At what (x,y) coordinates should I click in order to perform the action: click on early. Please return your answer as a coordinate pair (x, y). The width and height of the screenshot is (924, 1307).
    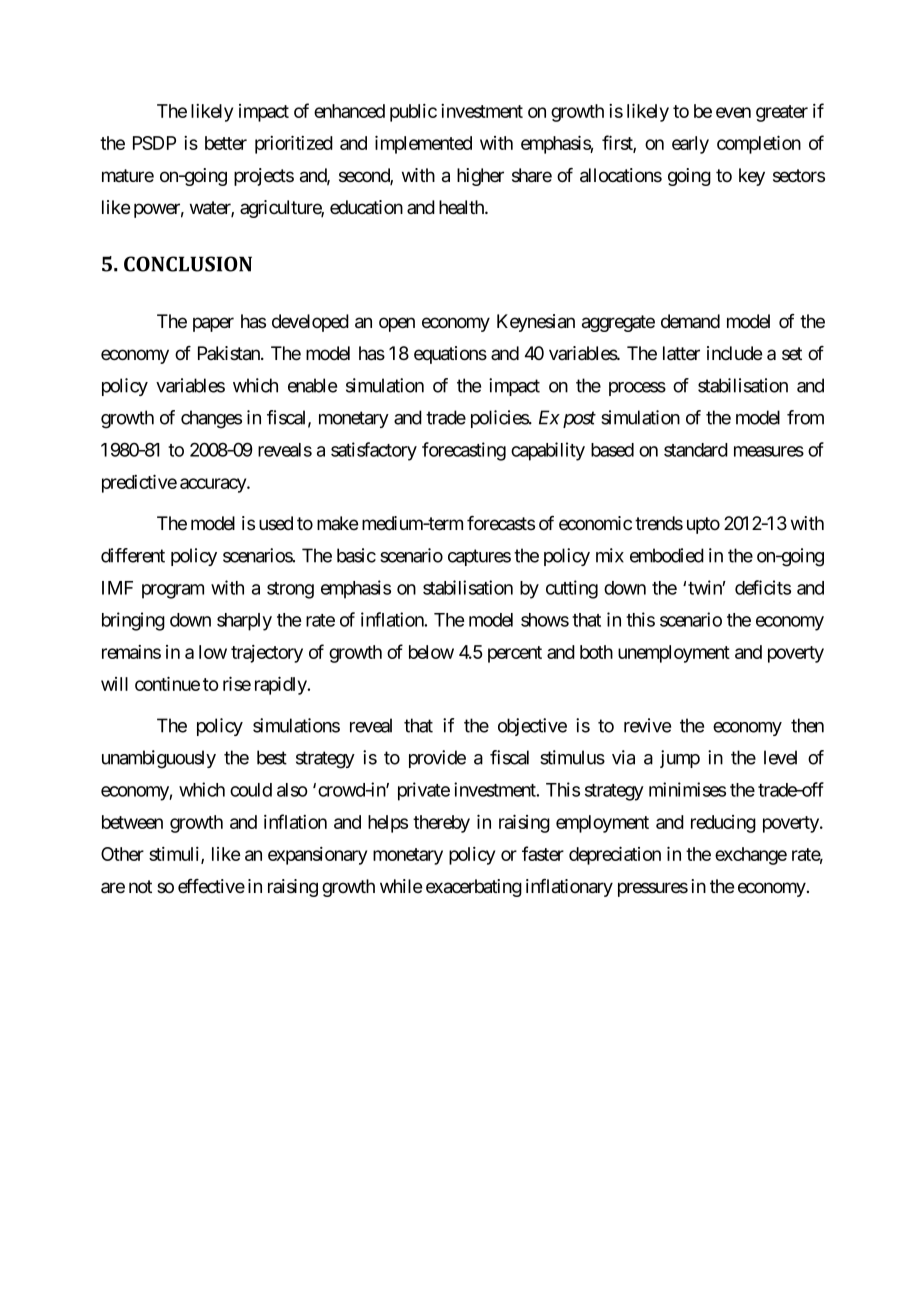
    Looking at the image, I should click on (690, 145).
